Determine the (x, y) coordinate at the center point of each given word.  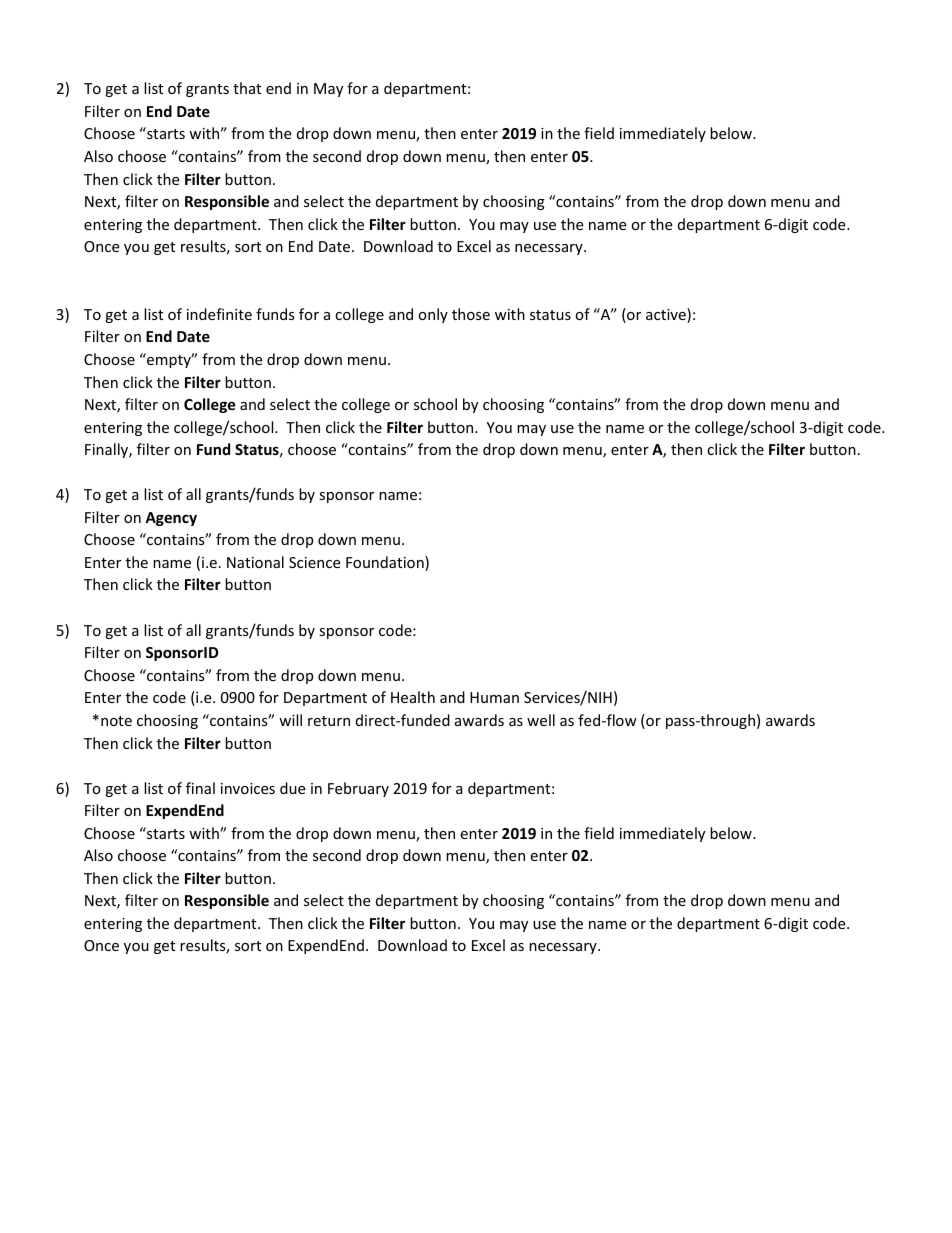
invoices (248, 788)
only (433, 315)
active (667, 315)
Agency (171, 519)
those (471, 314)
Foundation (386, 563)
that (247, 88)
